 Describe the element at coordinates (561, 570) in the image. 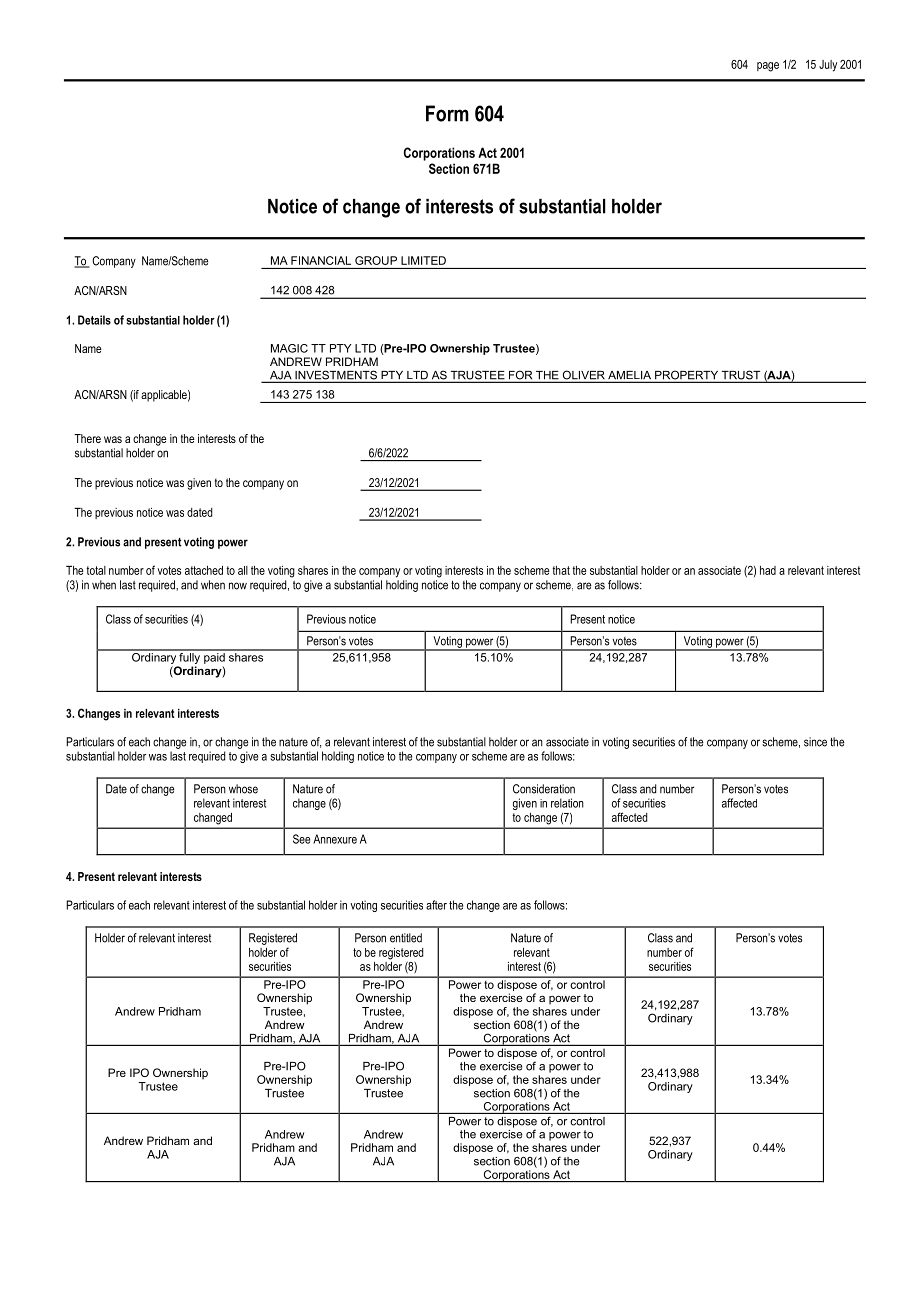

I see `that` at that location.
